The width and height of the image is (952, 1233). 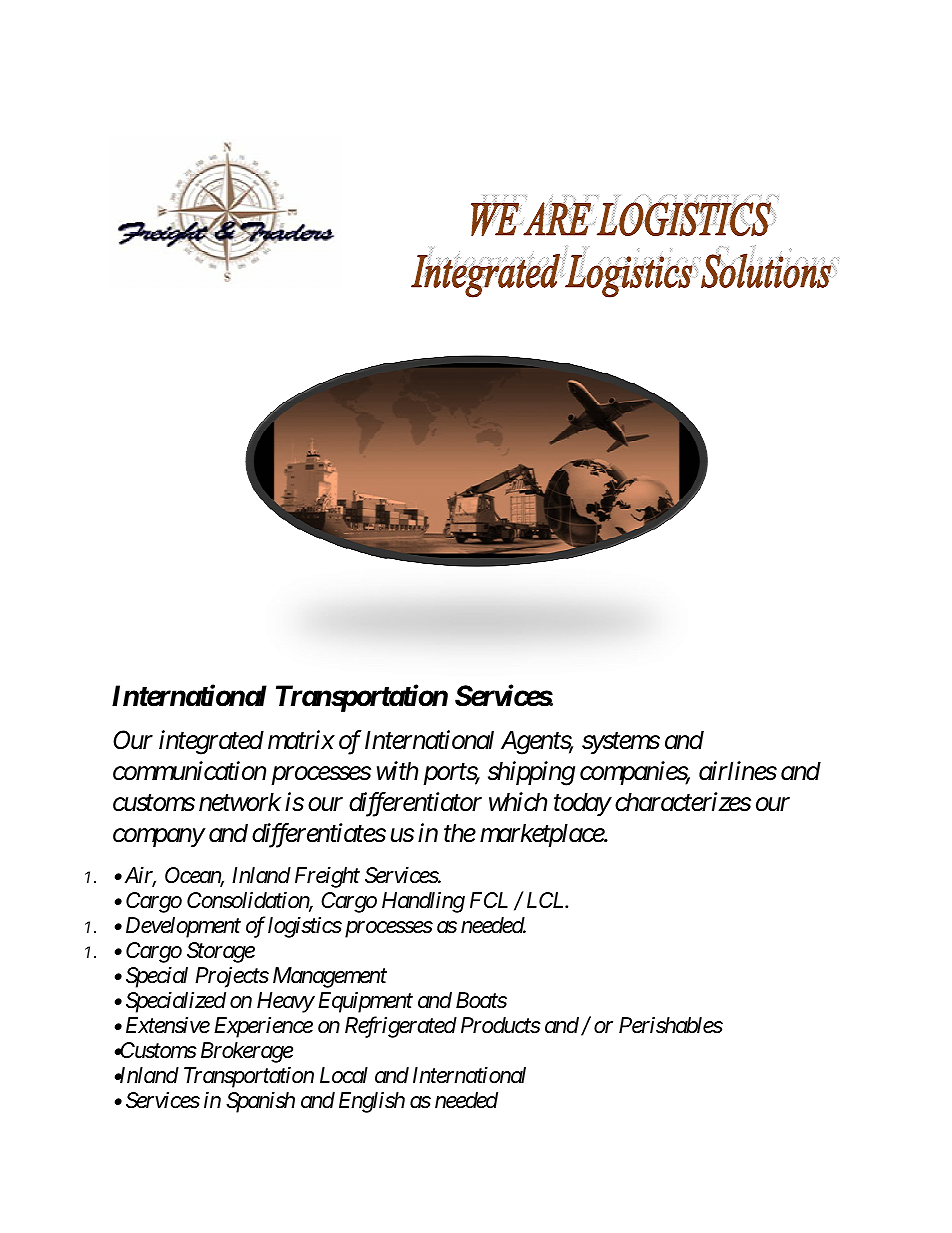 I want to click on Refrigerated, so click(x=401, y=1027).
